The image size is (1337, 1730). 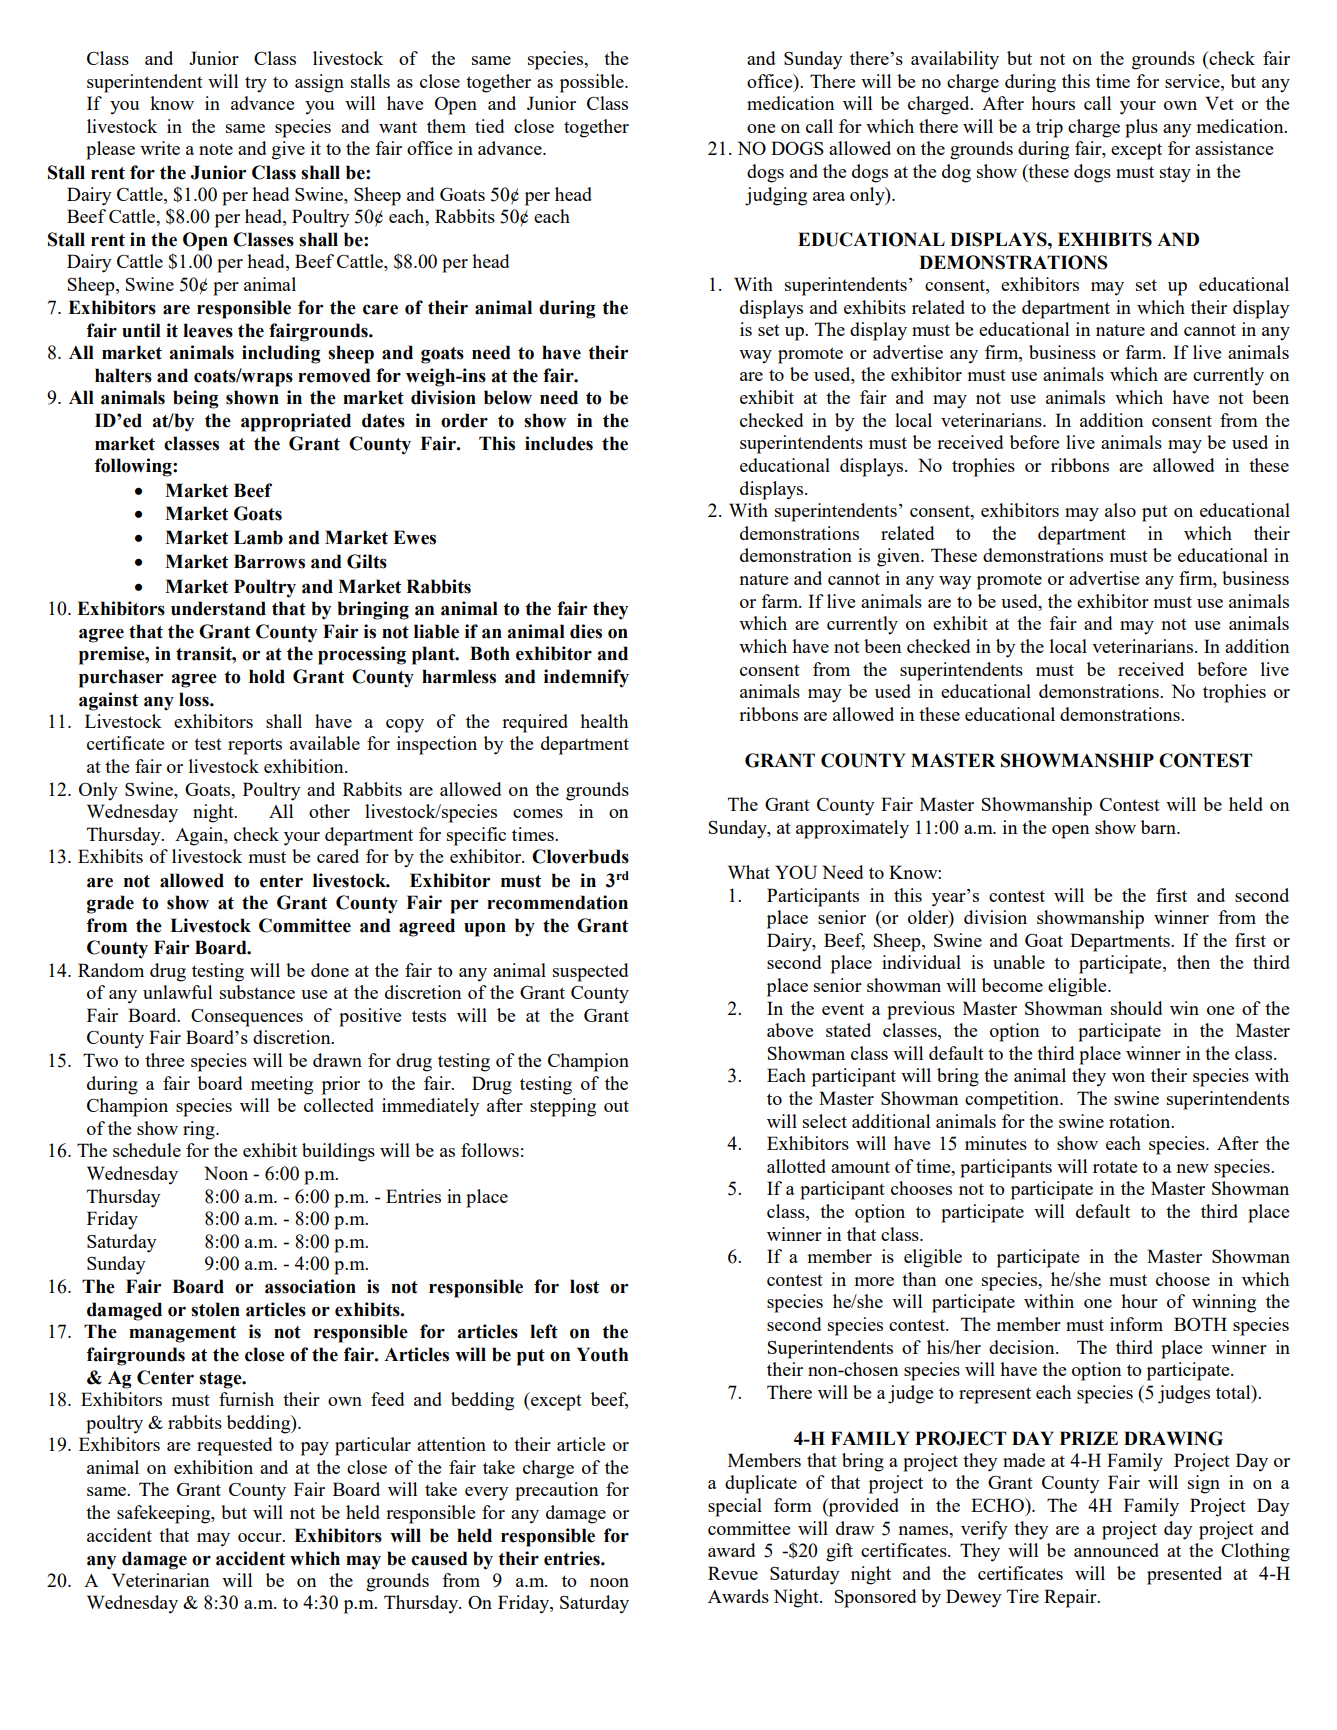 What do you see at coordinates (216, 149) in the screenshot?
I see `note` at bounding box center [216, 149].
